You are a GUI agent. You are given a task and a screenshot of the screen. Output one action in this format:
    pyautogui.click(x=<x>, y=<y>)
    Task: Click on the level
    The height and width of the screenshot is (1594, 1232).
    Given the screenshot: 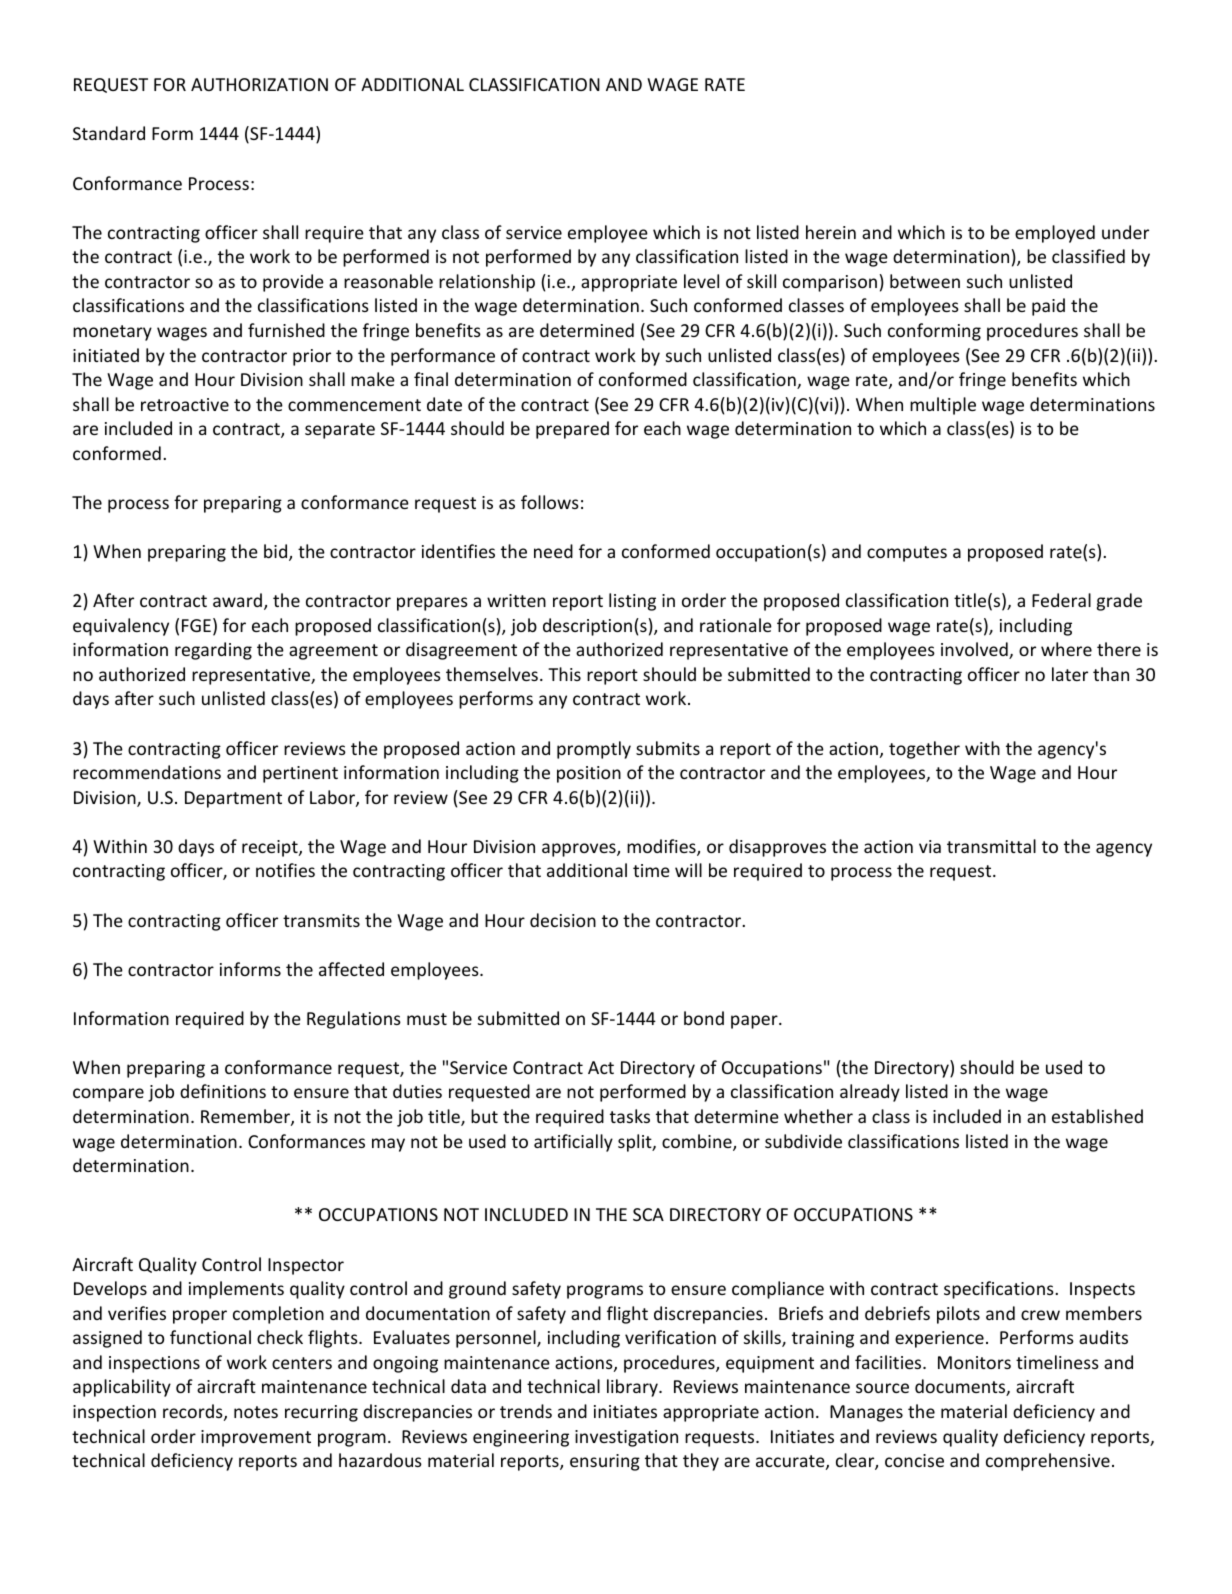 What is the action you would take?
    pyautogui.click(x=701, y=281)
